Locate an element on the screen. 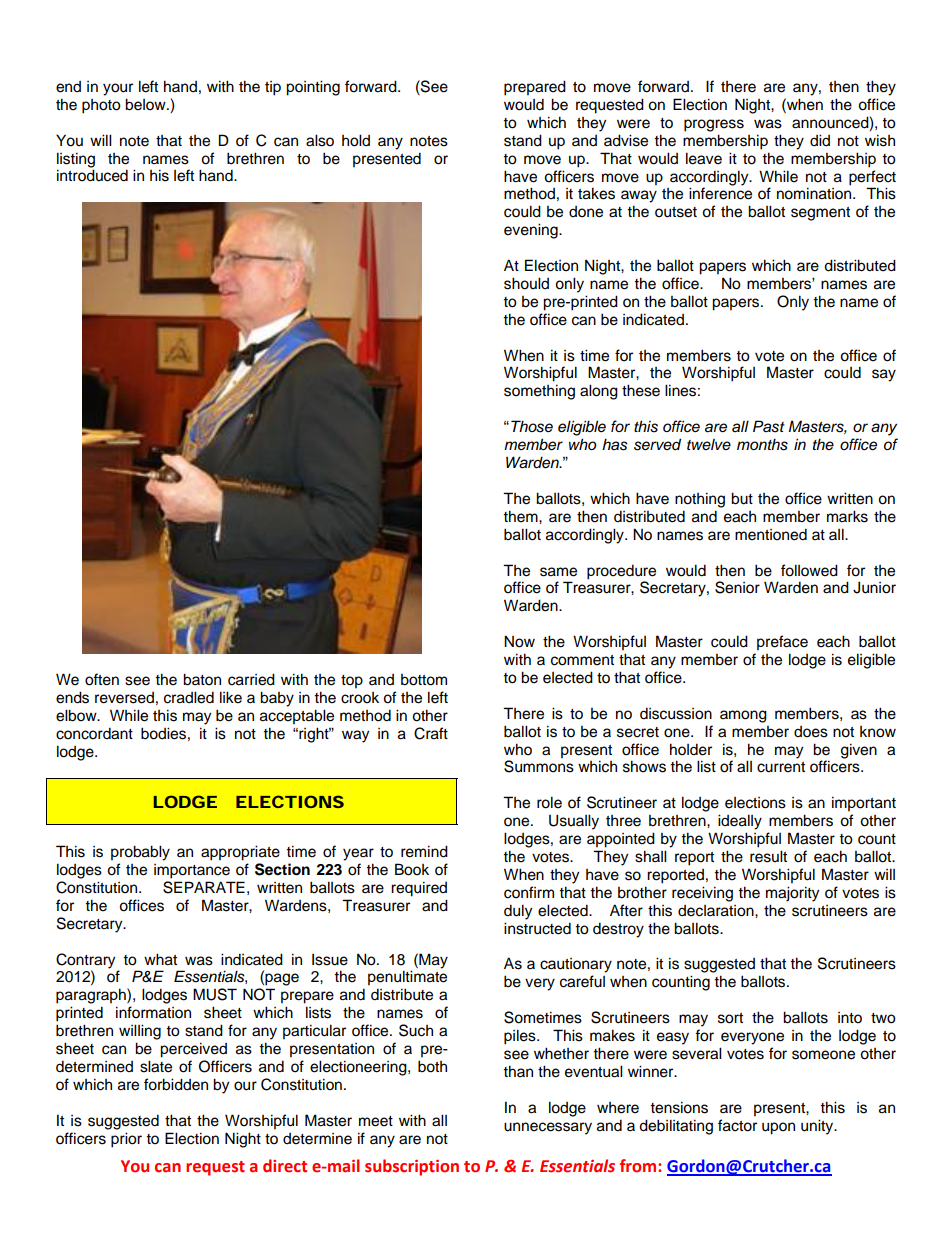 This screenshot has height=1233, width=952. current is located at coordinates (781, 767).
